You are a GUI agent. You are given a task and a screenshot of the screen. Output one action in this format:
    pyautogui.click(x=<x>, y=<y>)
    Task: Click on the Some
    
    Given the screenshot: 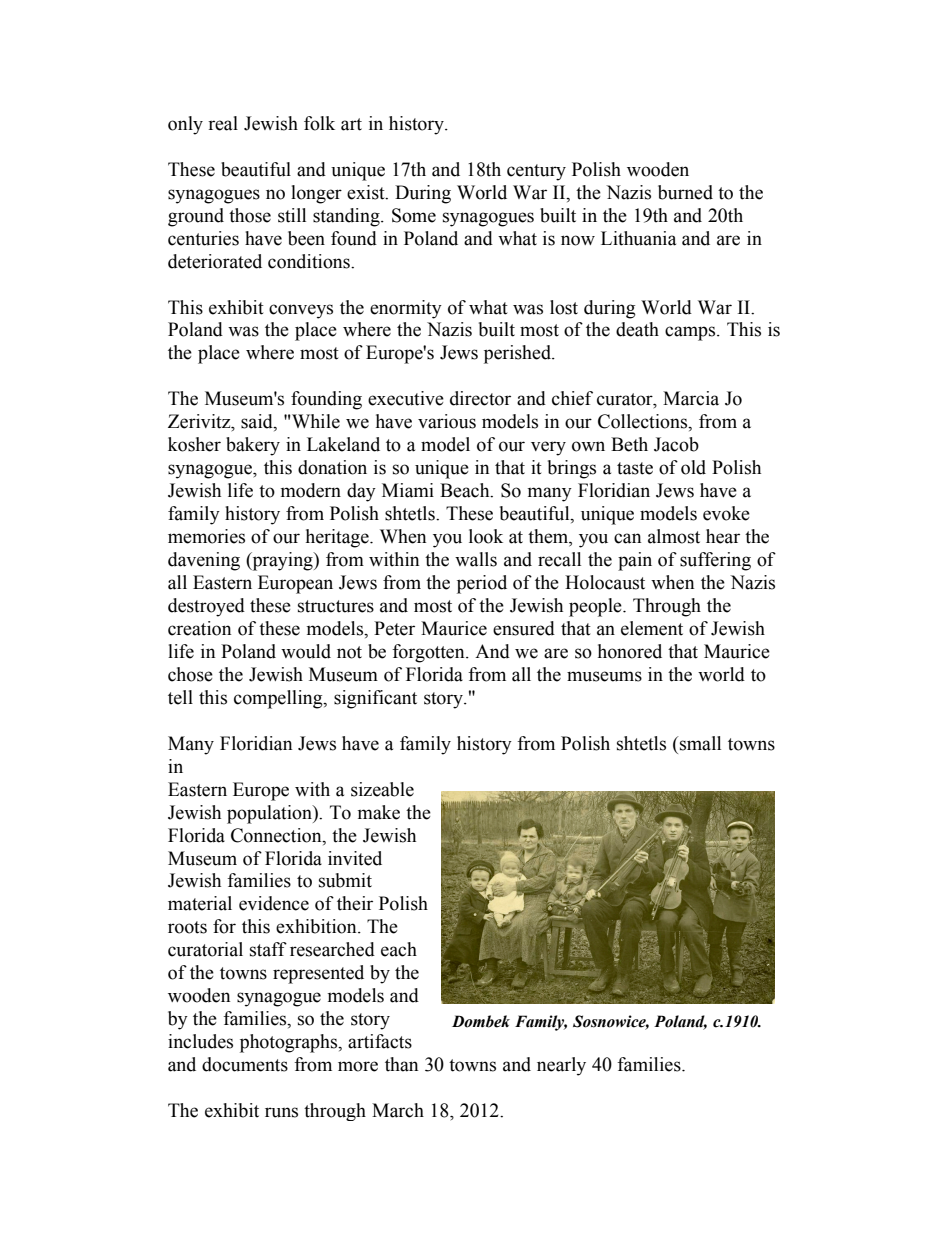 What is the action you would take?
    pyautogui.click(x=414, y=215)
